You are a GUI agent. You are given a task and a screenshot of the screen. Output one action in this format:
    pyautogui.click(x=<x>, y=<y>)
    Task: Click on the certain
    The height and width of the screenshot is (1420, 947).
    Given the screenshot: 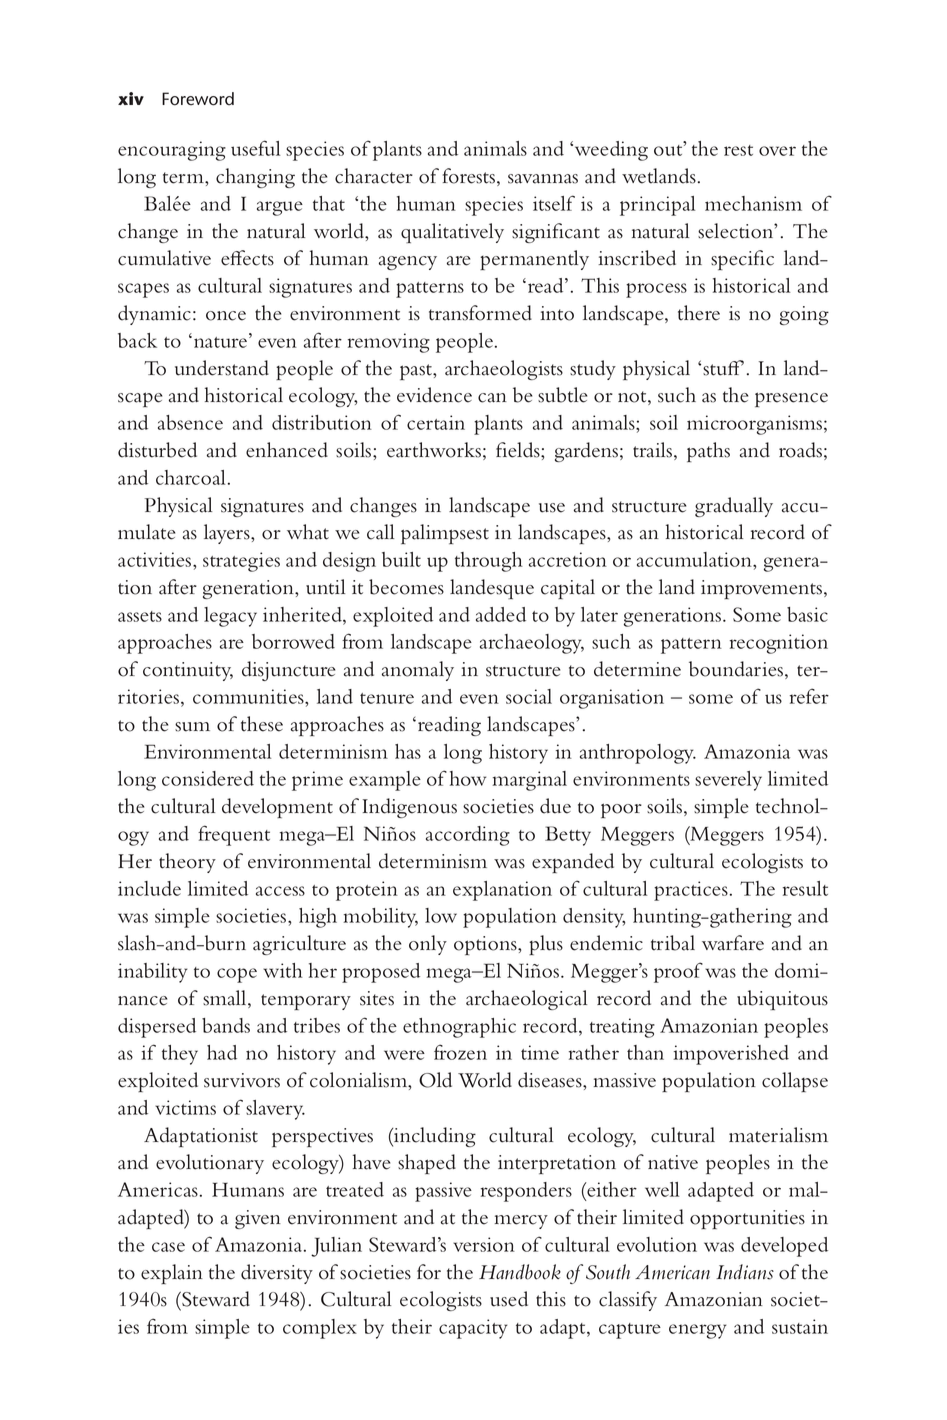 What is the action you would take?
    pyautogui.click(x=436, y=422)
